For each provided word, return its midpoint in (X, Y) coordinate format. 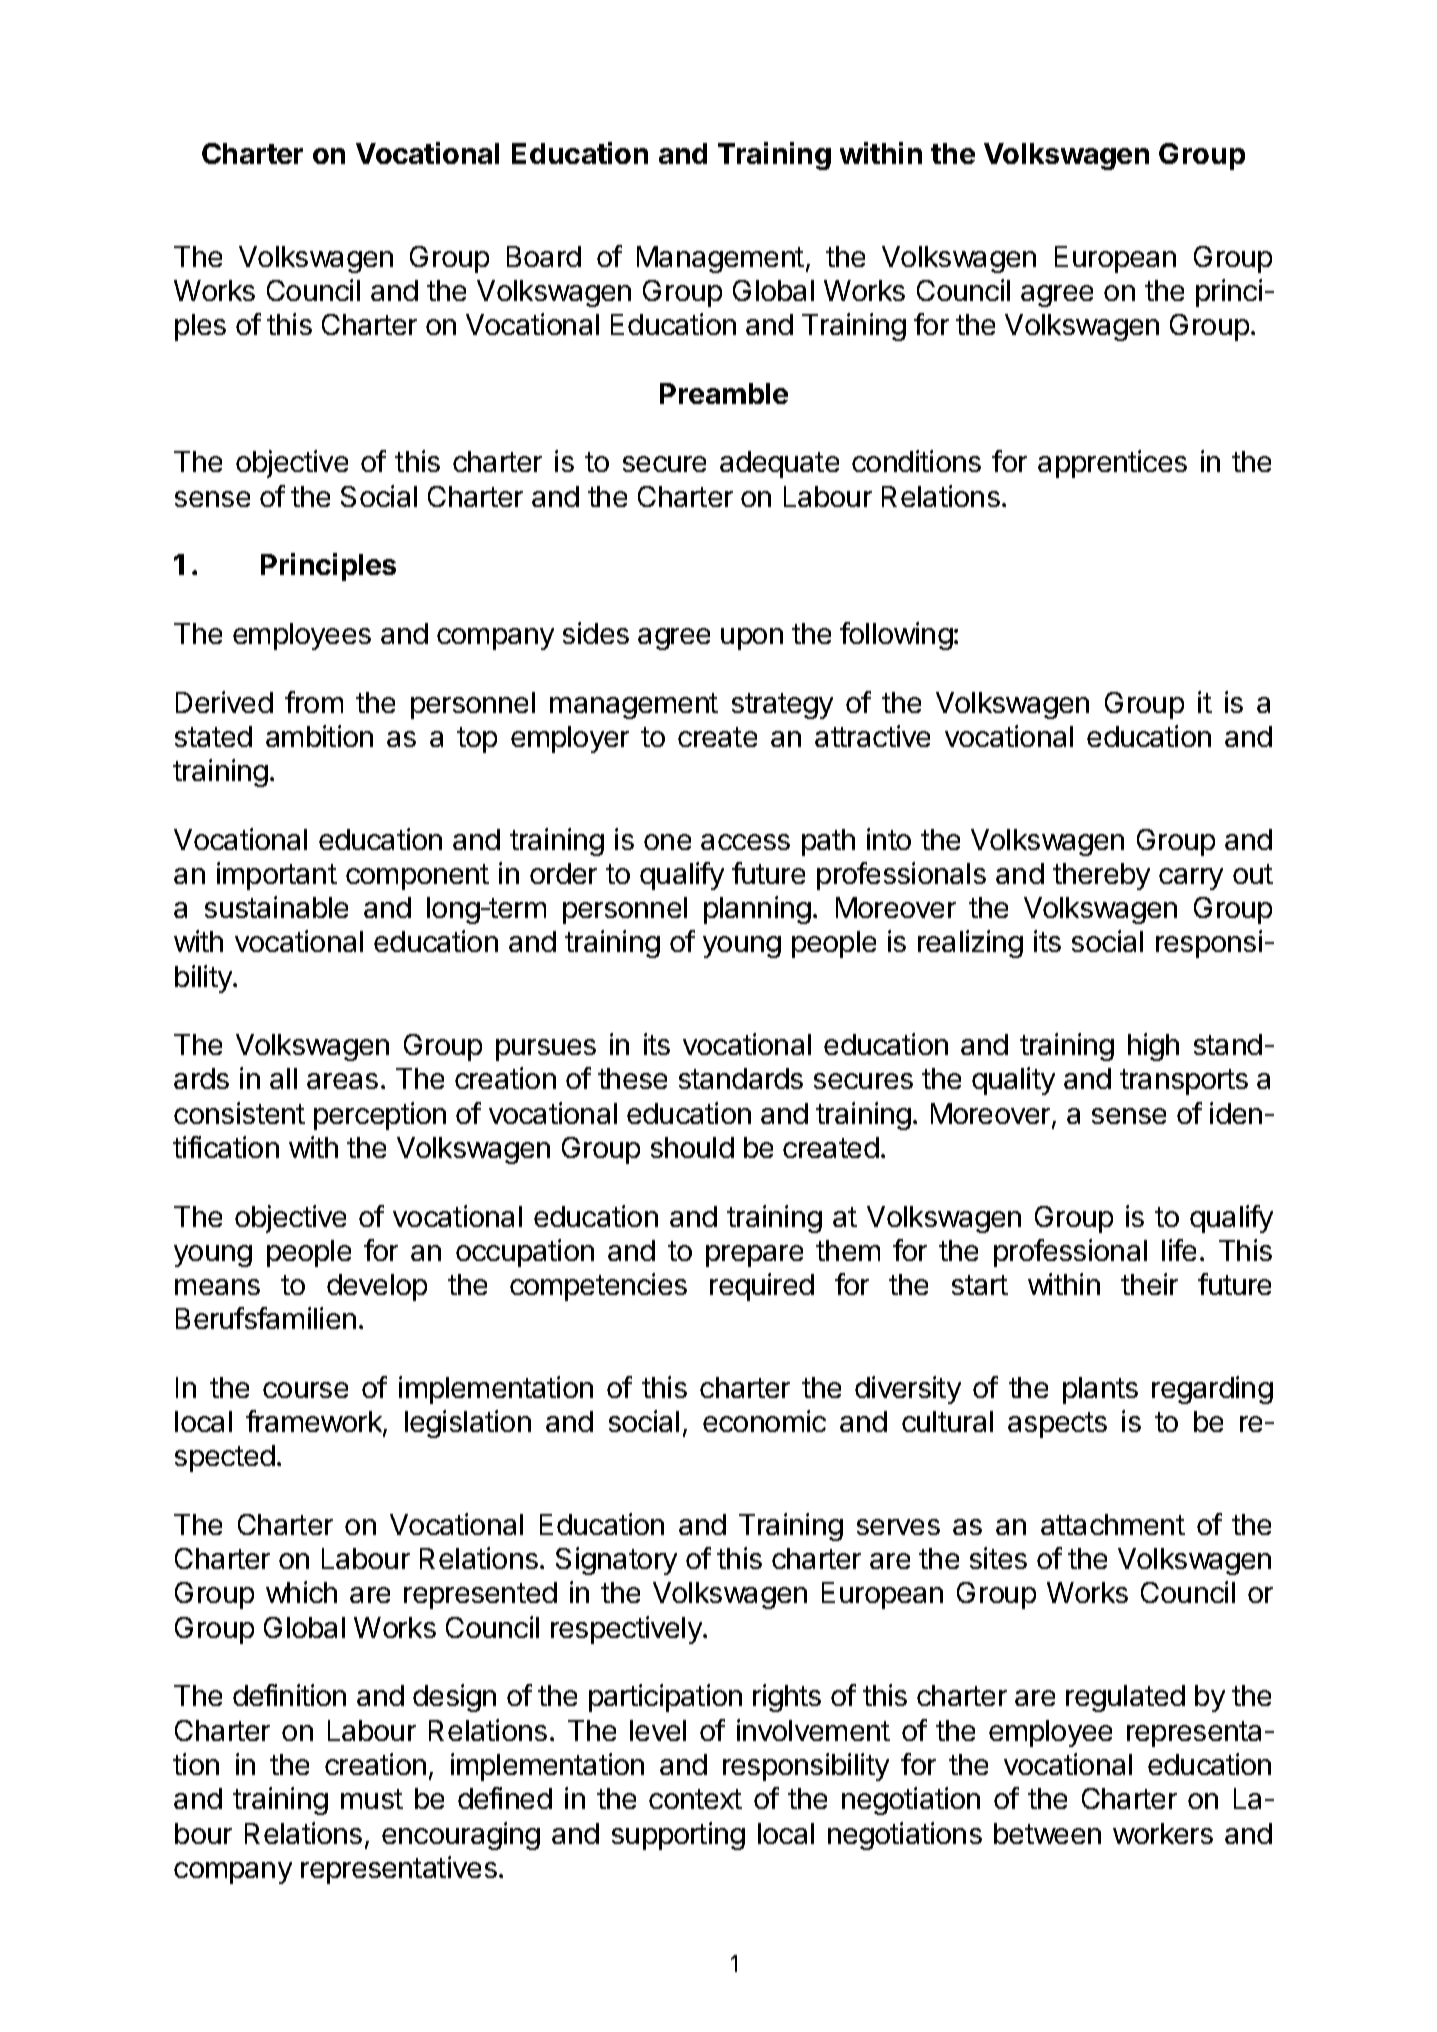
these (632, 1078)
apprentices (1112, 464)
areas (342, 1081)
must (372, 1799)
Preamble (724, 393)
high (1153, 1047)
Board (544, 256)
